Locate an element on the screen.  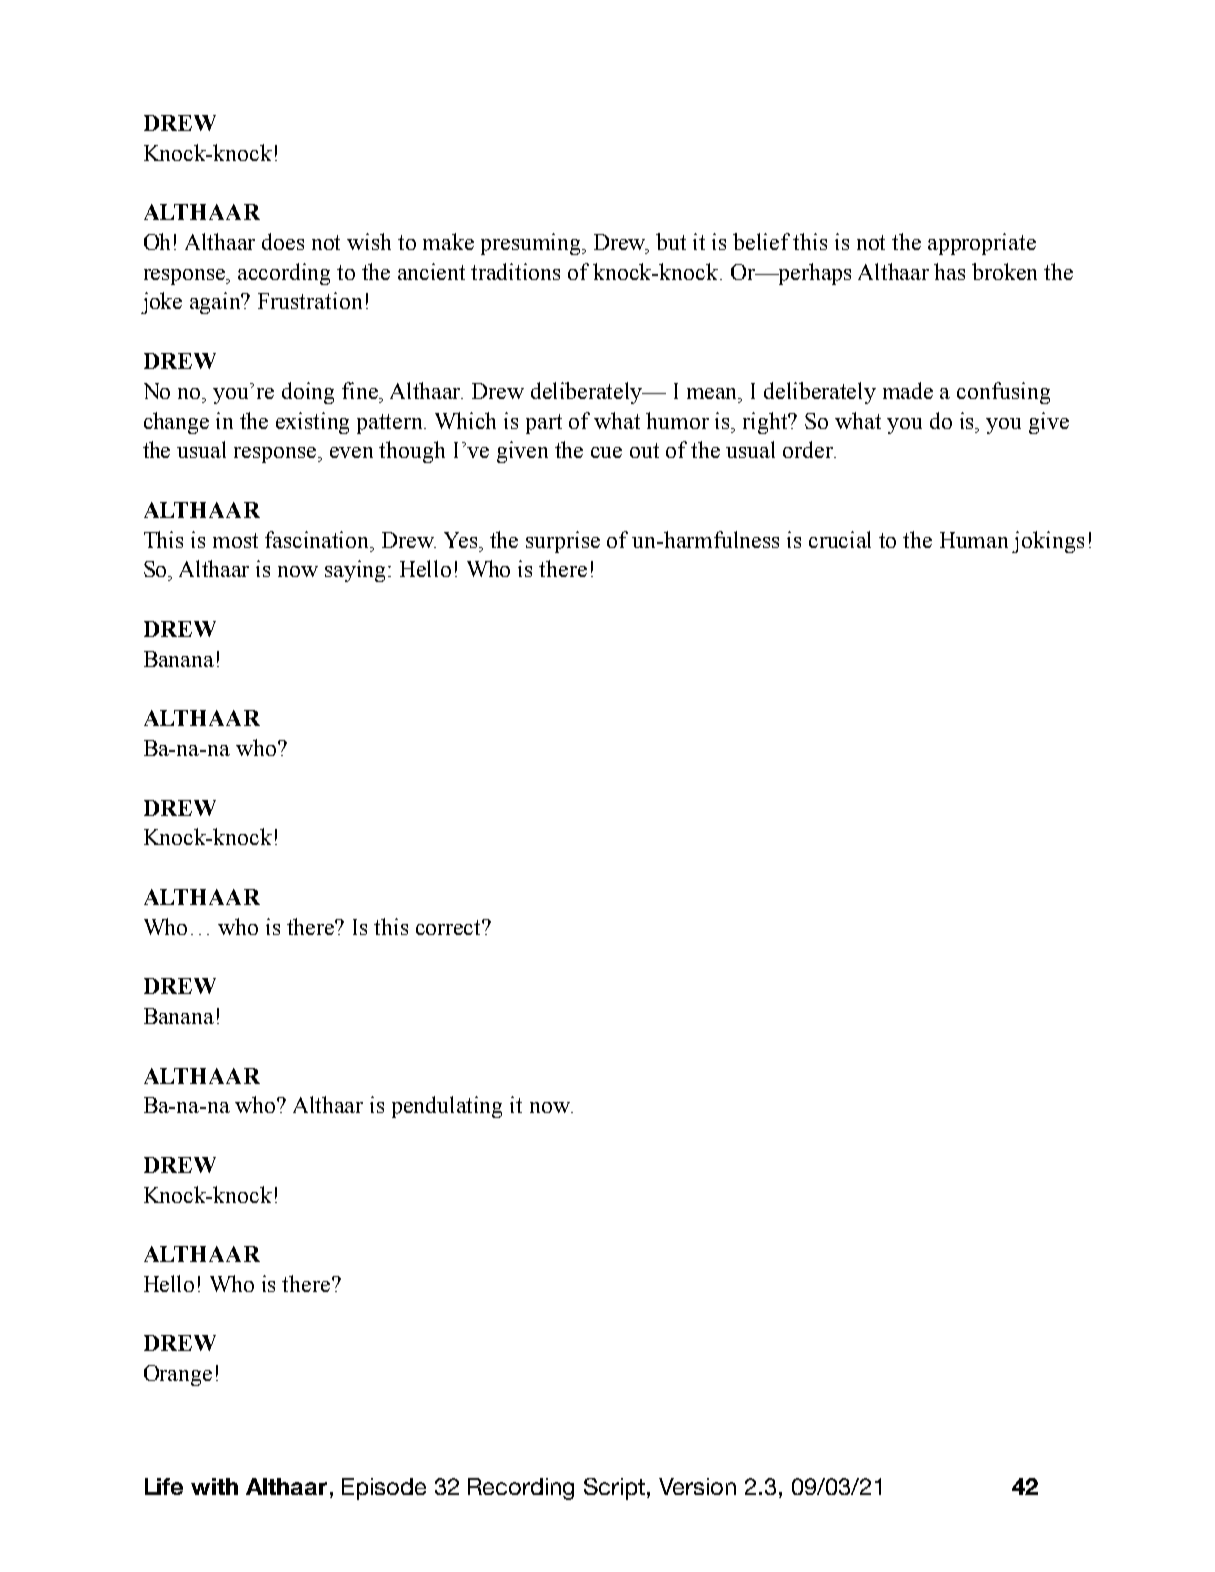
has is located at coordinates (949, 271).
